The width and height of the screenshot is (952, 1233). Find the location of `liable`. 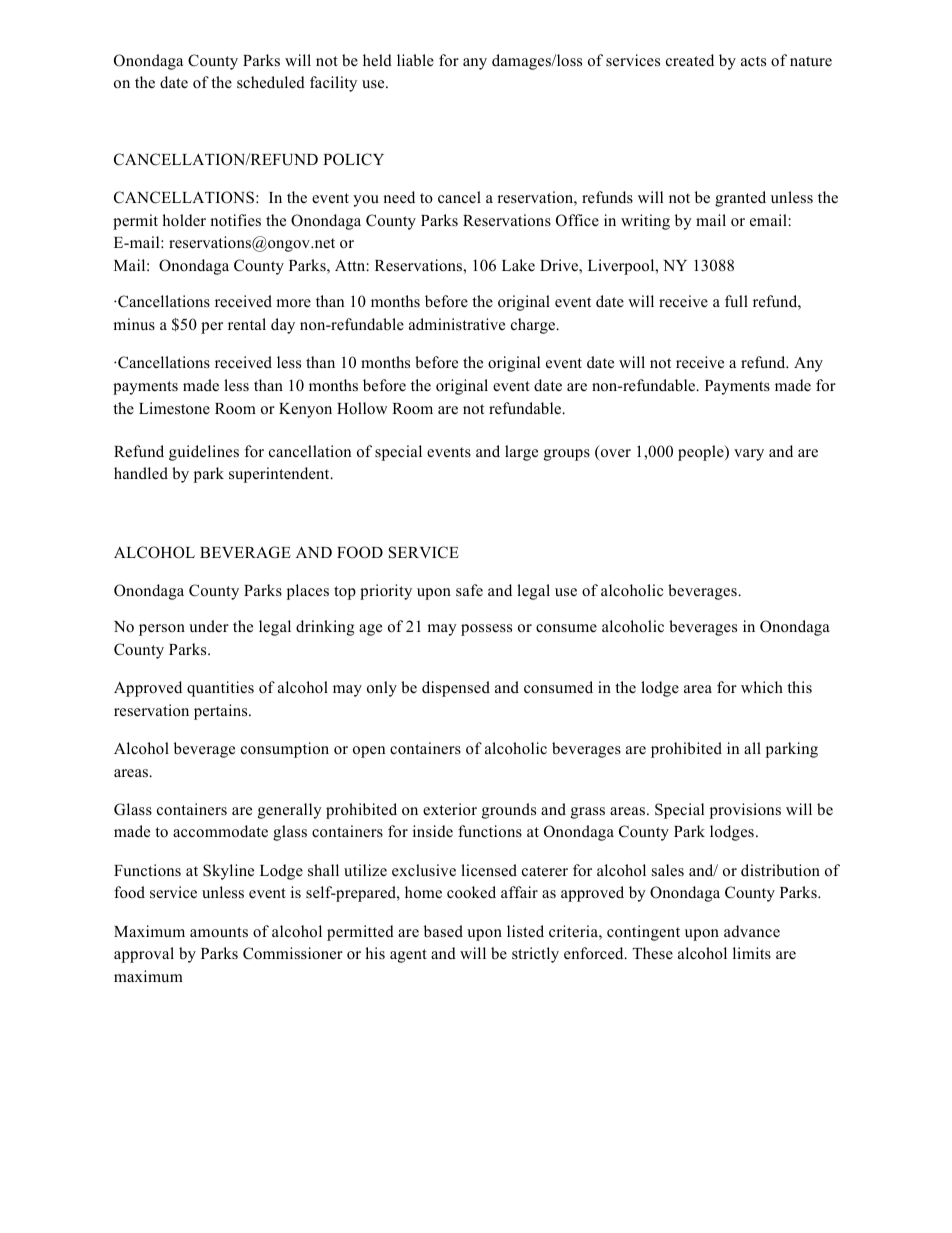

liable is located at coordinates (415, 60).
